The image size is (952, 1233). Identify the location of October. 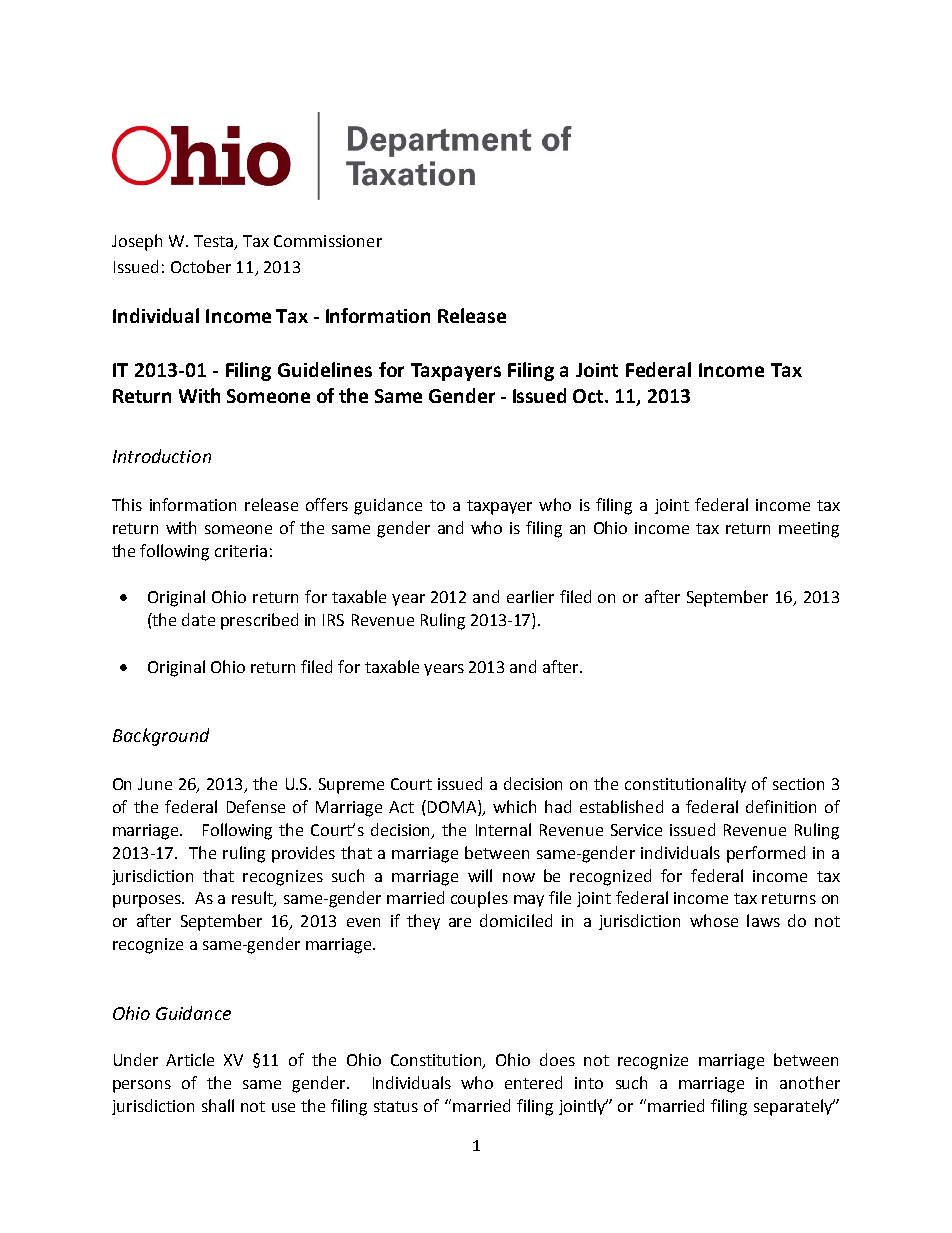
(201, 266).
